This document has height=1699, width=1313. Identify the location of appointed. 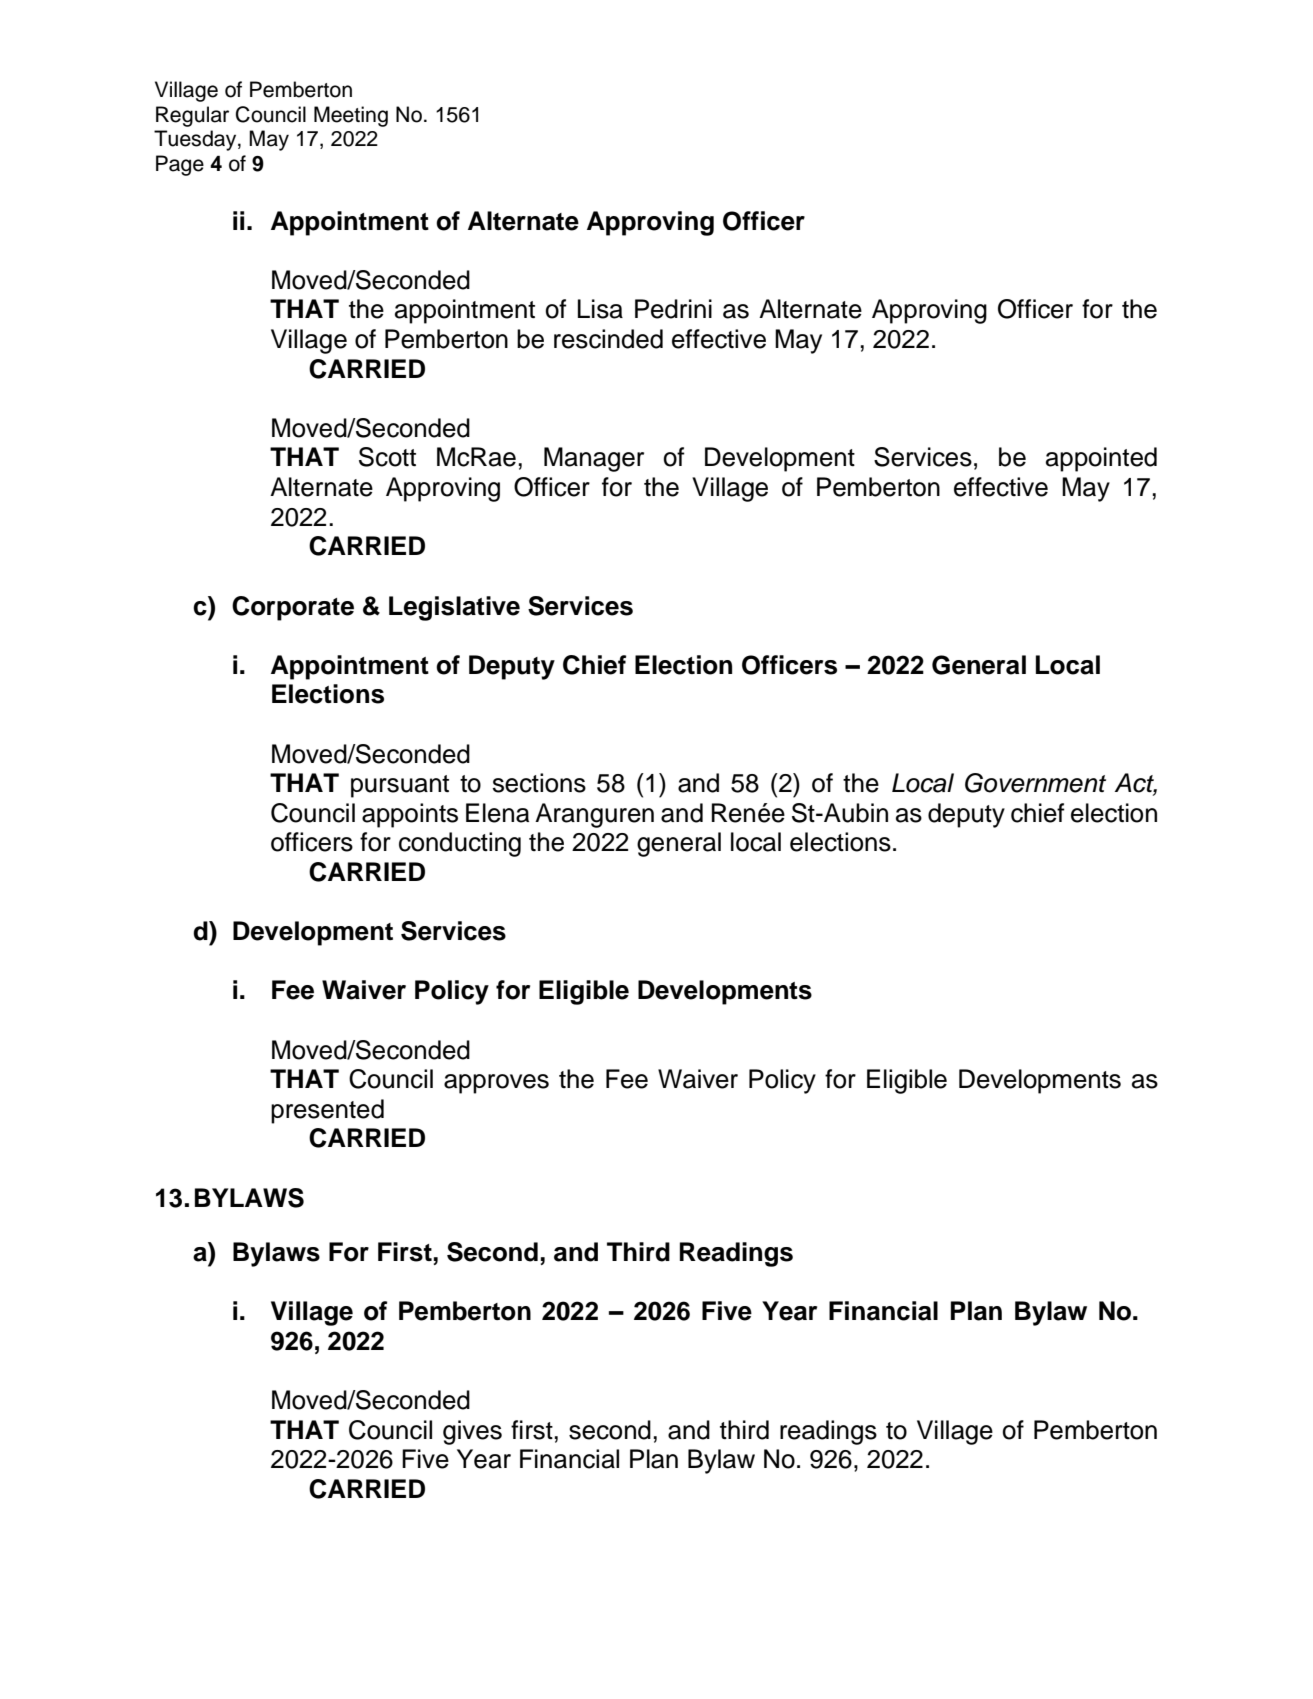
(1101, 459).
